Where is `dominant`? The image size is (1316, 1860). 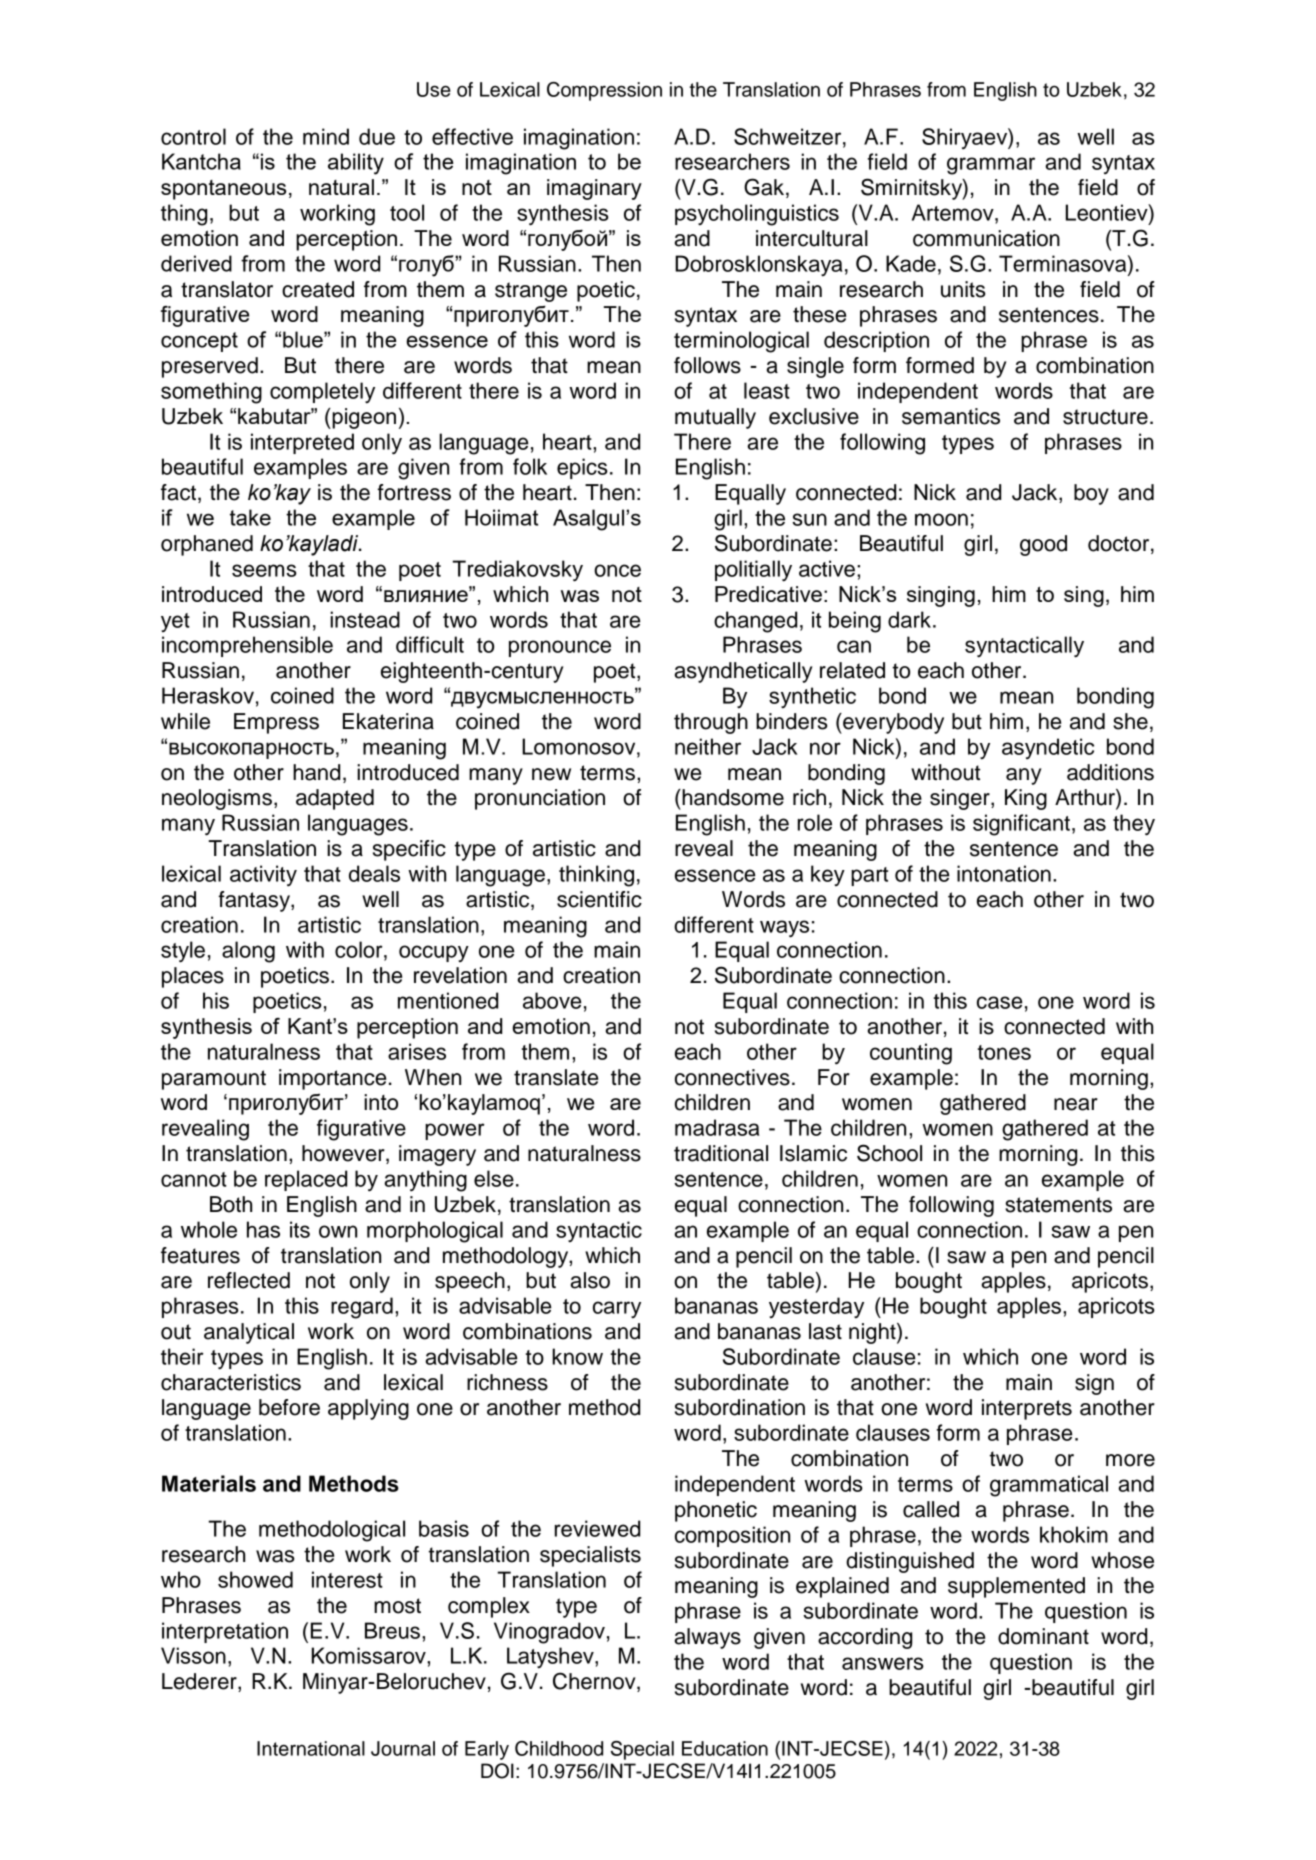 dominant is located at coordinates (1043, 1636).
